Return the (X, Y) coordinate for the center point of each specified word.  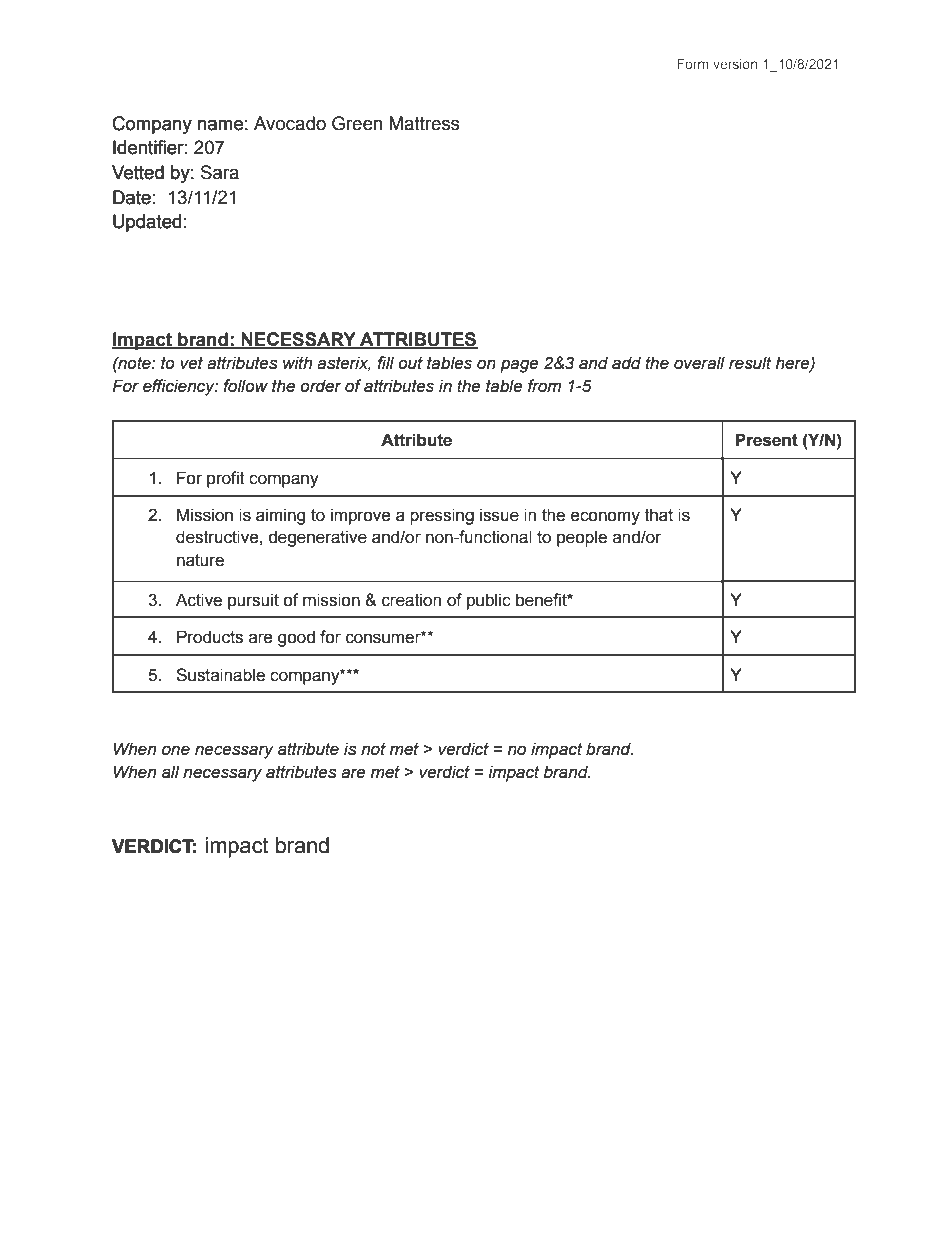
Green (357, 123)
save (466, 223)
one (176, 750)
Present (766, 440)
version (735, 64)
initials (302, 221)
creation (411, 600)
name (220, 125)
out (410, 363)
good (296, 638)
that (659, 515)
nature (200, 560)
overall (699, 363)
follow (245, 386)
